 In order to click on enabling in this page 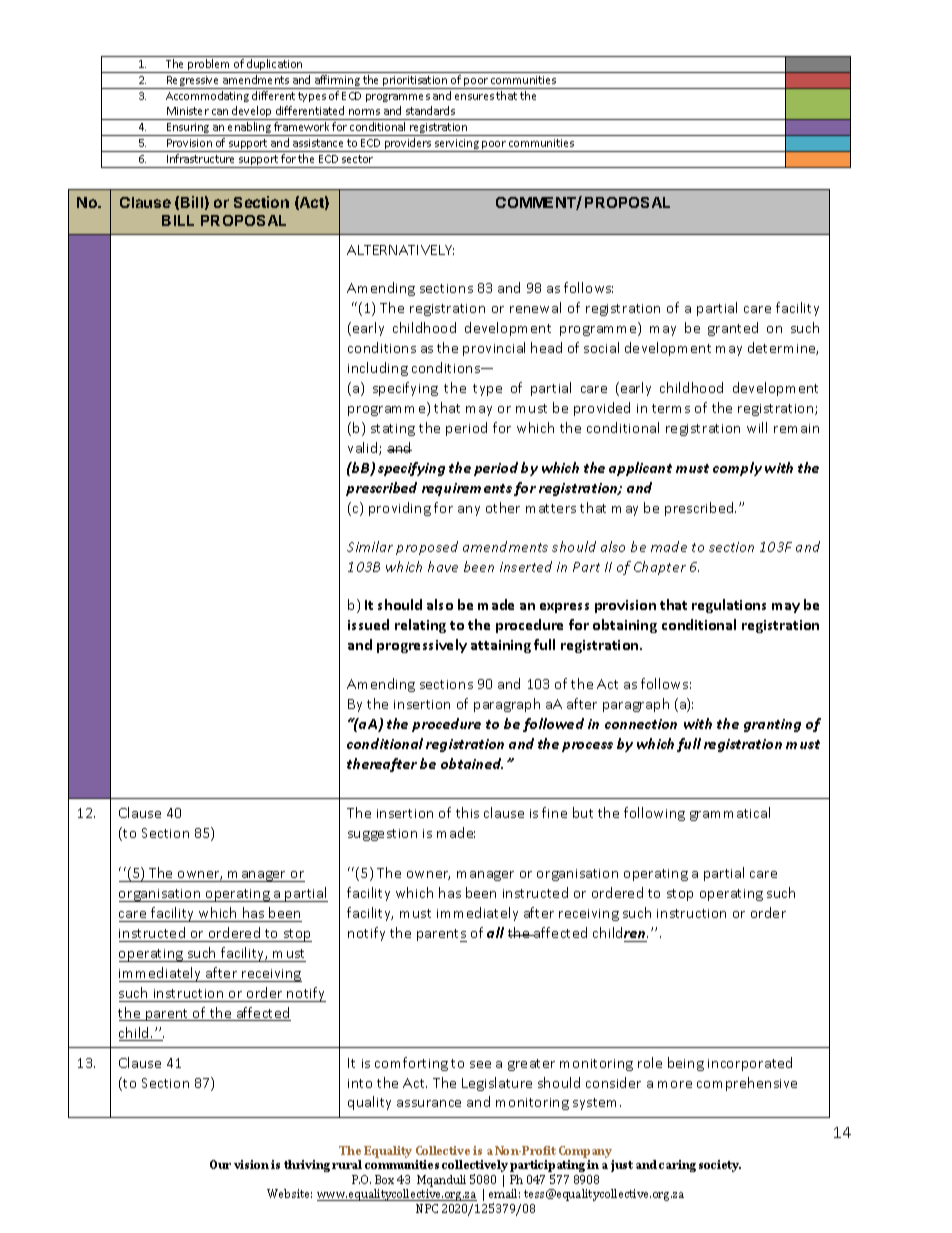, I will do `click(249, 129)`.
